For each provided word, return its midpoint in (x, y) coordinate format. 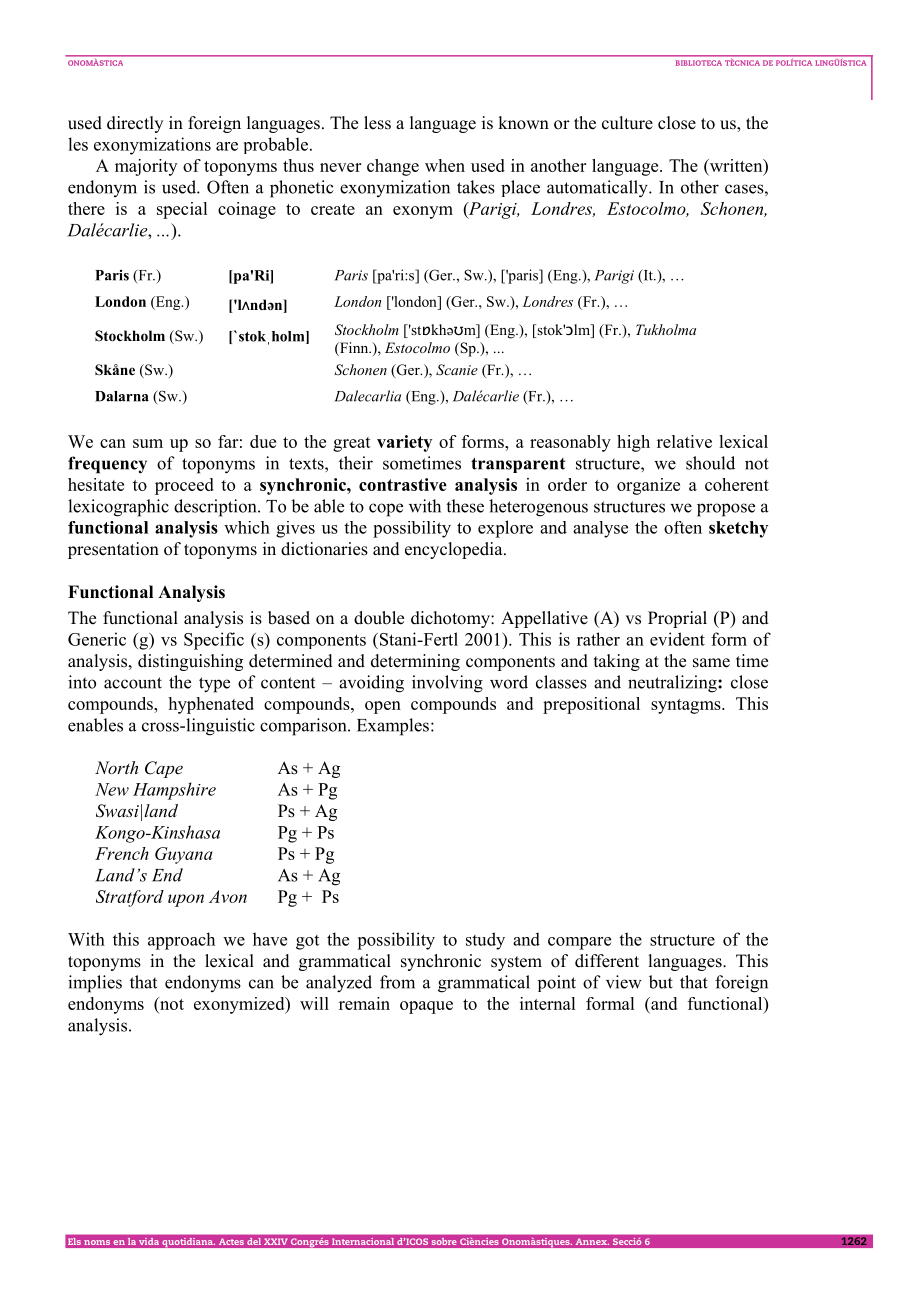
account (133, 683)
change (393, 167)
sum (148, 443)
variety (404, 443)
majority (146, 167)
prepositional (591, 705)
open (383, 707)
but (661, 982)
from (397, 982)
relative (684, 441)
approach (181, 941)
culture (627, 123)
